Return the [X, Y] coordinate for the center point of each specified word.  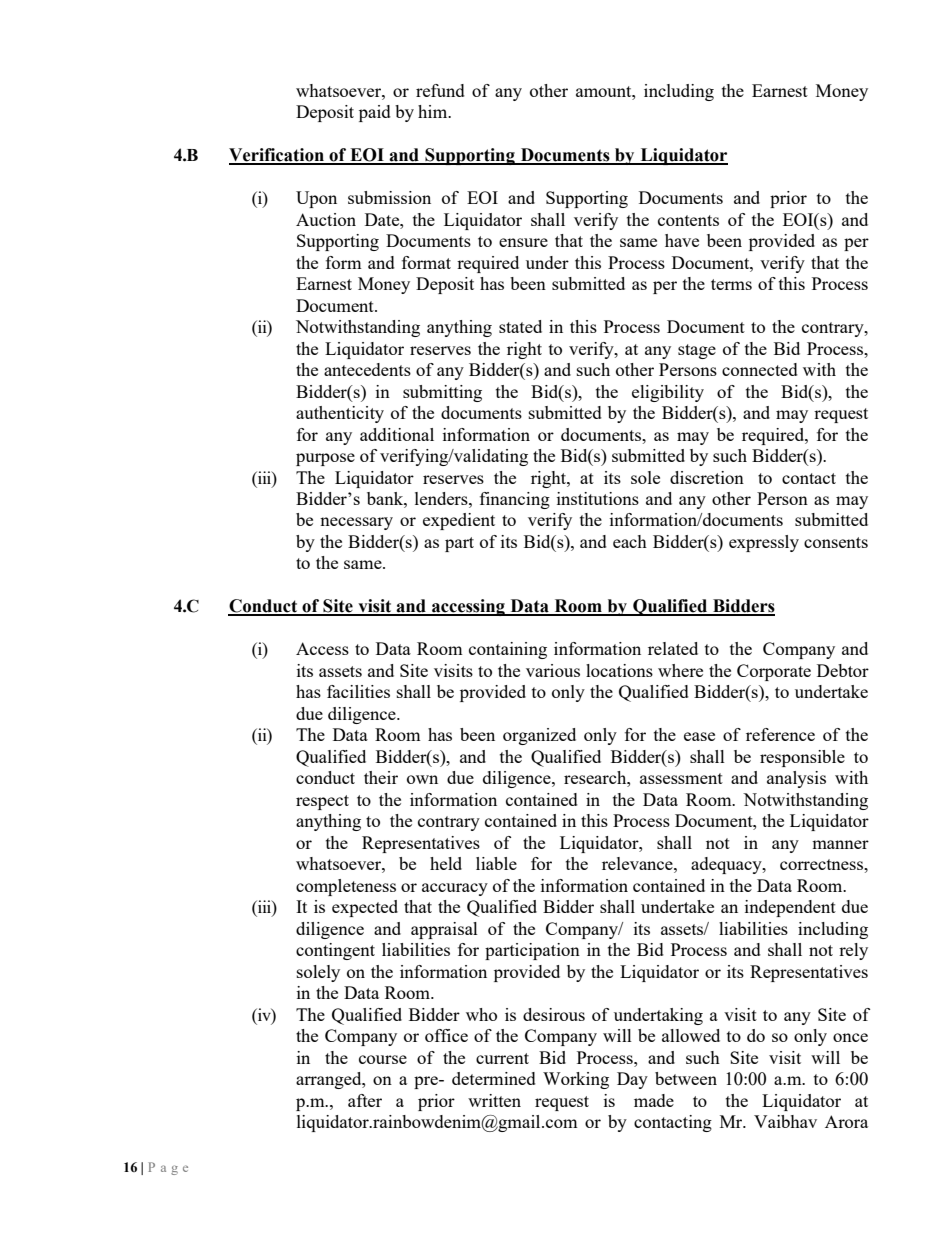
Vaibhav [785, 1121]
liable [496, 863]
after [365, 1100]
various [553, 670]
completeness [346, 887]
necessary [356, 523]
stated [520, 326]
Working [576, 1080]
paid [375, 113]
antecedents [367, 369]
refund [440, 90]
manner [840, 844]
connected [760, 369]
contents [688, 220]
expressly [764, 543]
